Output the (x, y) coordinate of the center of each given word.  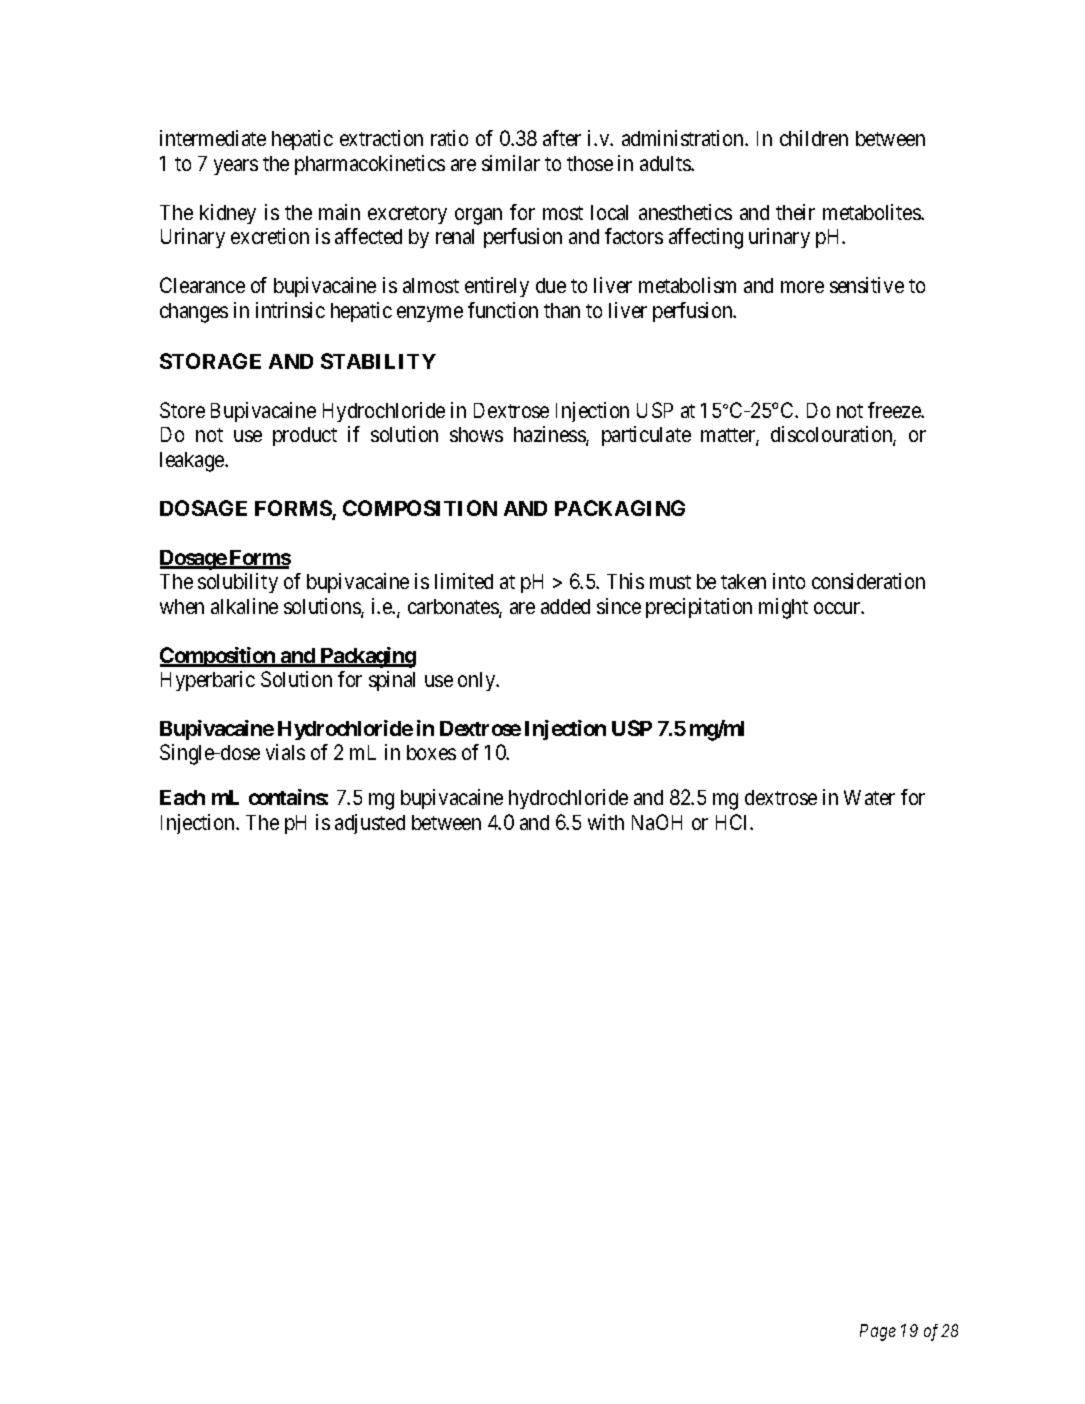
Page (878, 1332)
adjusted (370, 824)
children (814, 138)
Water (869, 797)
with (606, 822)
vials (285, 752)
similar (511, 163)
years (236, 167)
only (478, 681)
